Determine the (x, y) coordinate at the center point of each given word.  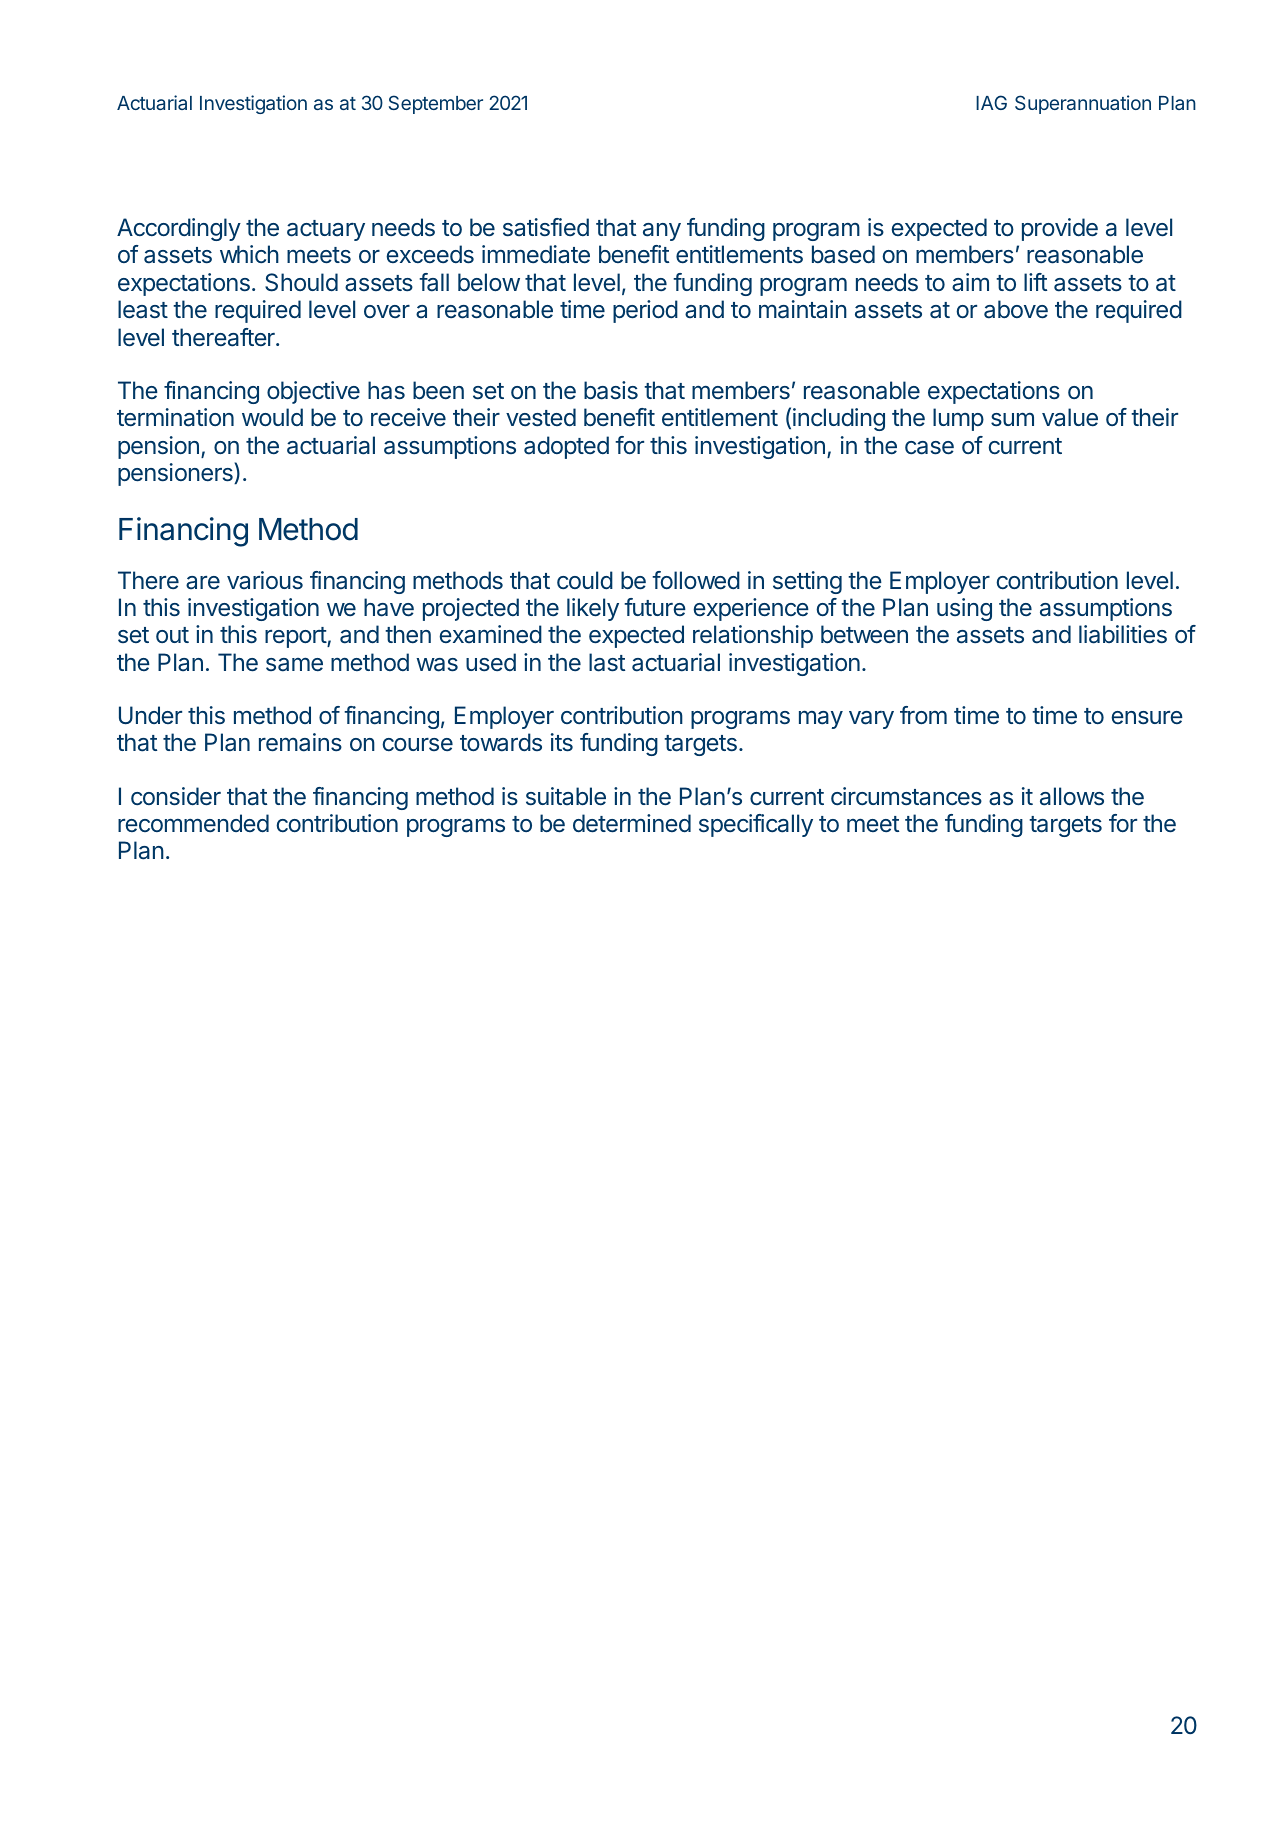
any (662, 232)
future (655, 607)
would (272, 417)
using (964, 609)
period (645, 311)
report (296, 637)
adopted (566, 447)
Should (301, 282)
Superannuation (1083, 104)
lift (1035, 282)
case (929, 448)
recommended (193, 823)
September (436, 104)
